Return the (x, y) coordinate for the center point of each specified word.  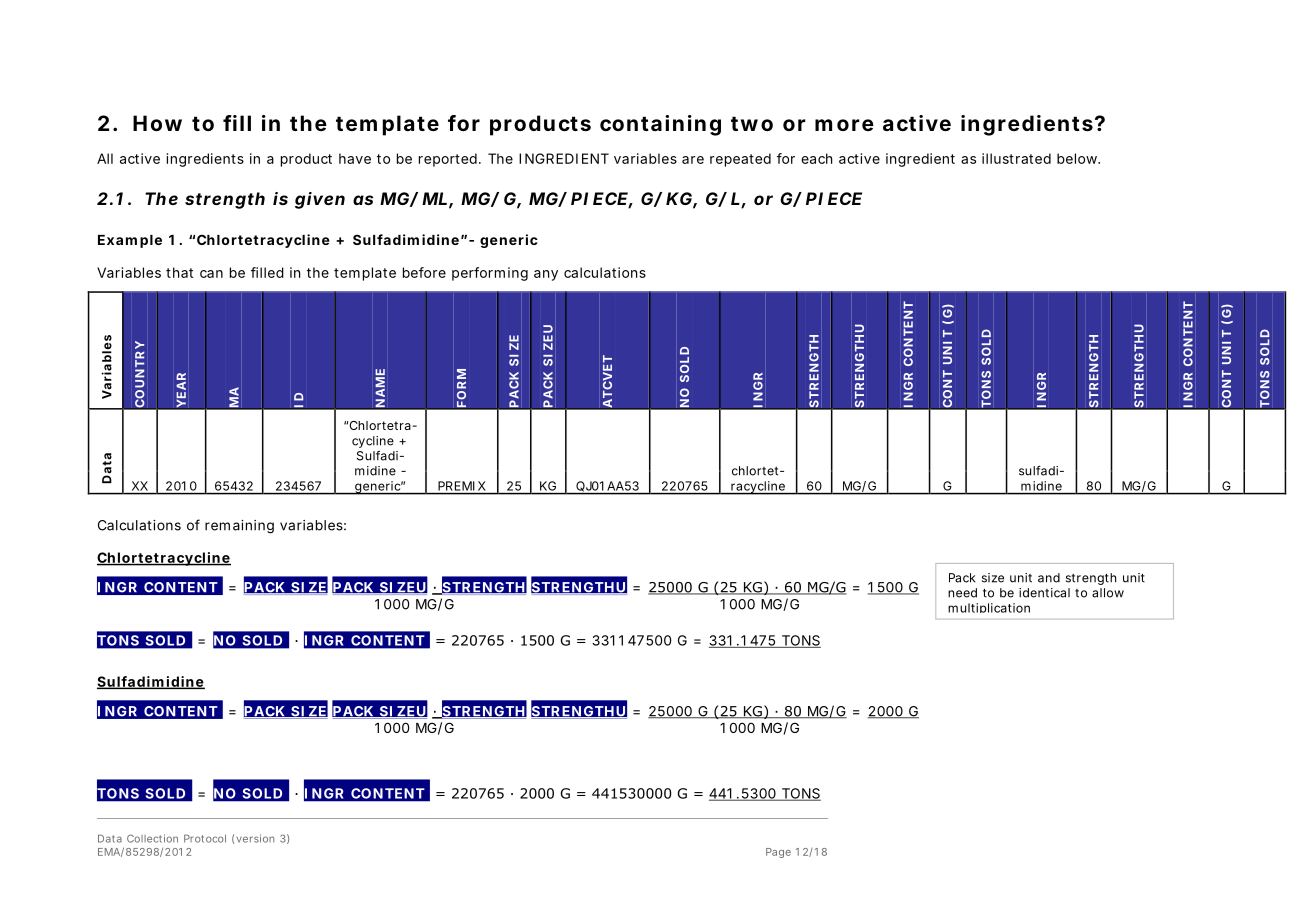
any (546, 275)
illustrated (1016, 158)
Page (778, 853)
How (157, 123)
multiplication (989, 608)
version (255, 838)
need (962, 593)
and (1049, 578)
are (693, 160)
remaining (239, 527)
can (211, 274)
